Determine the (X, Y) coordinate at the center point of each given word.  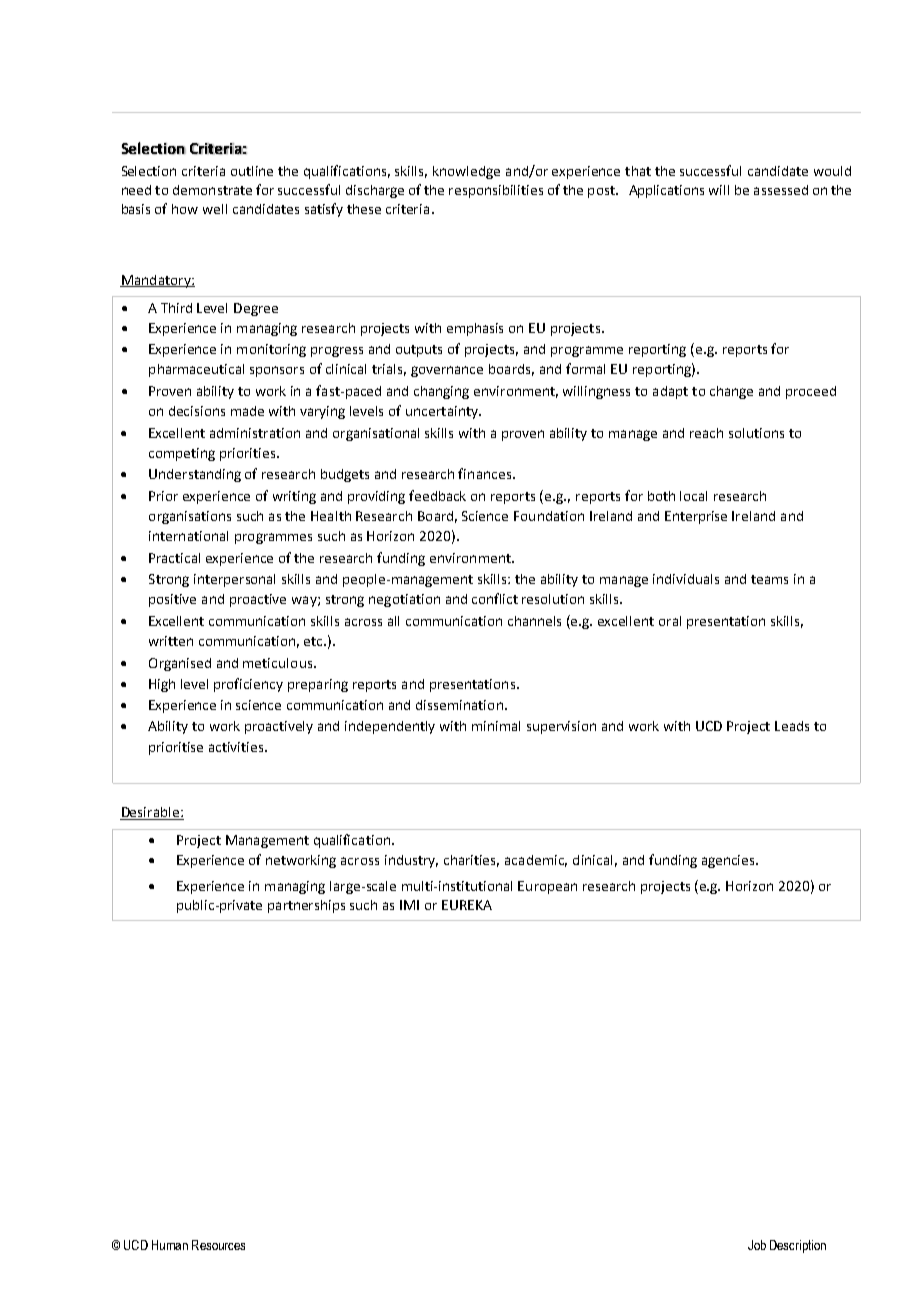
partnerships (306, 906)
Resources (218, 1245)
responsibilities (496, 191)
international (188, 536)
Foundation (549, 516)
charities (471, 861)
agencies (729, 861)
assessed (781, 190)
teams (769, 579)
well (215, 209)
